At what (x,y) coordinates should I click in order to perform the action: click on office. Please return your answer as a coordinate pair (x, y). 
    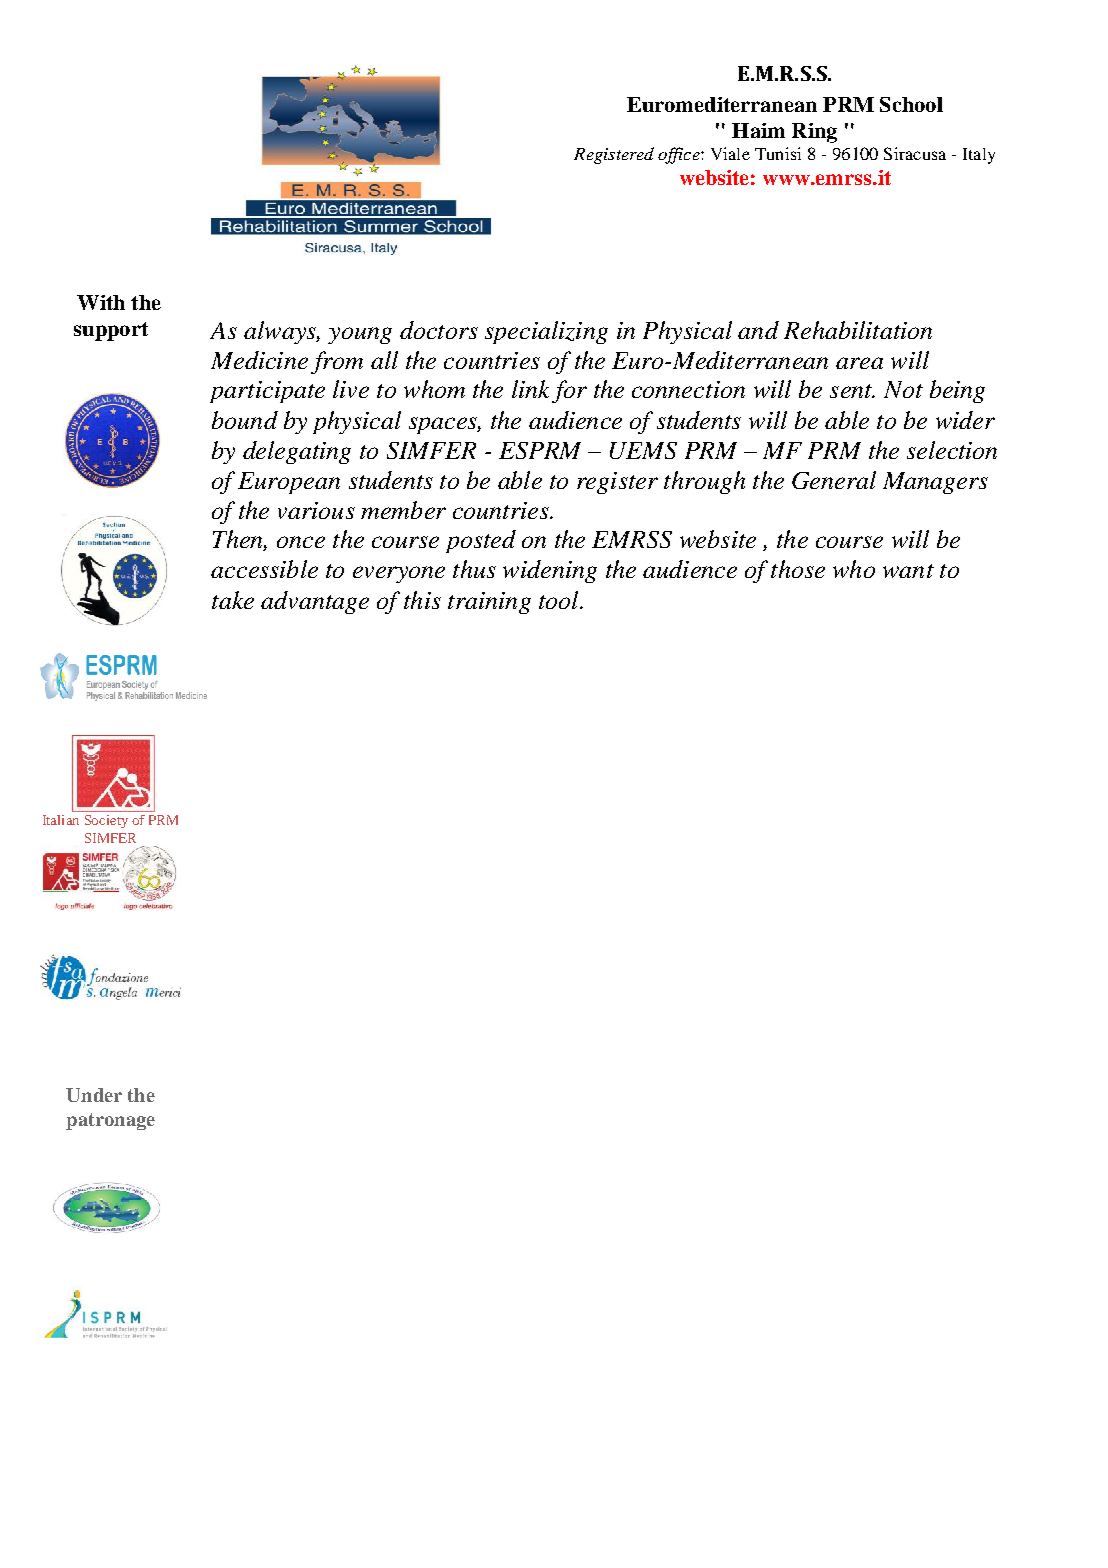
    Looking at the image, I should click on (680, 155).
